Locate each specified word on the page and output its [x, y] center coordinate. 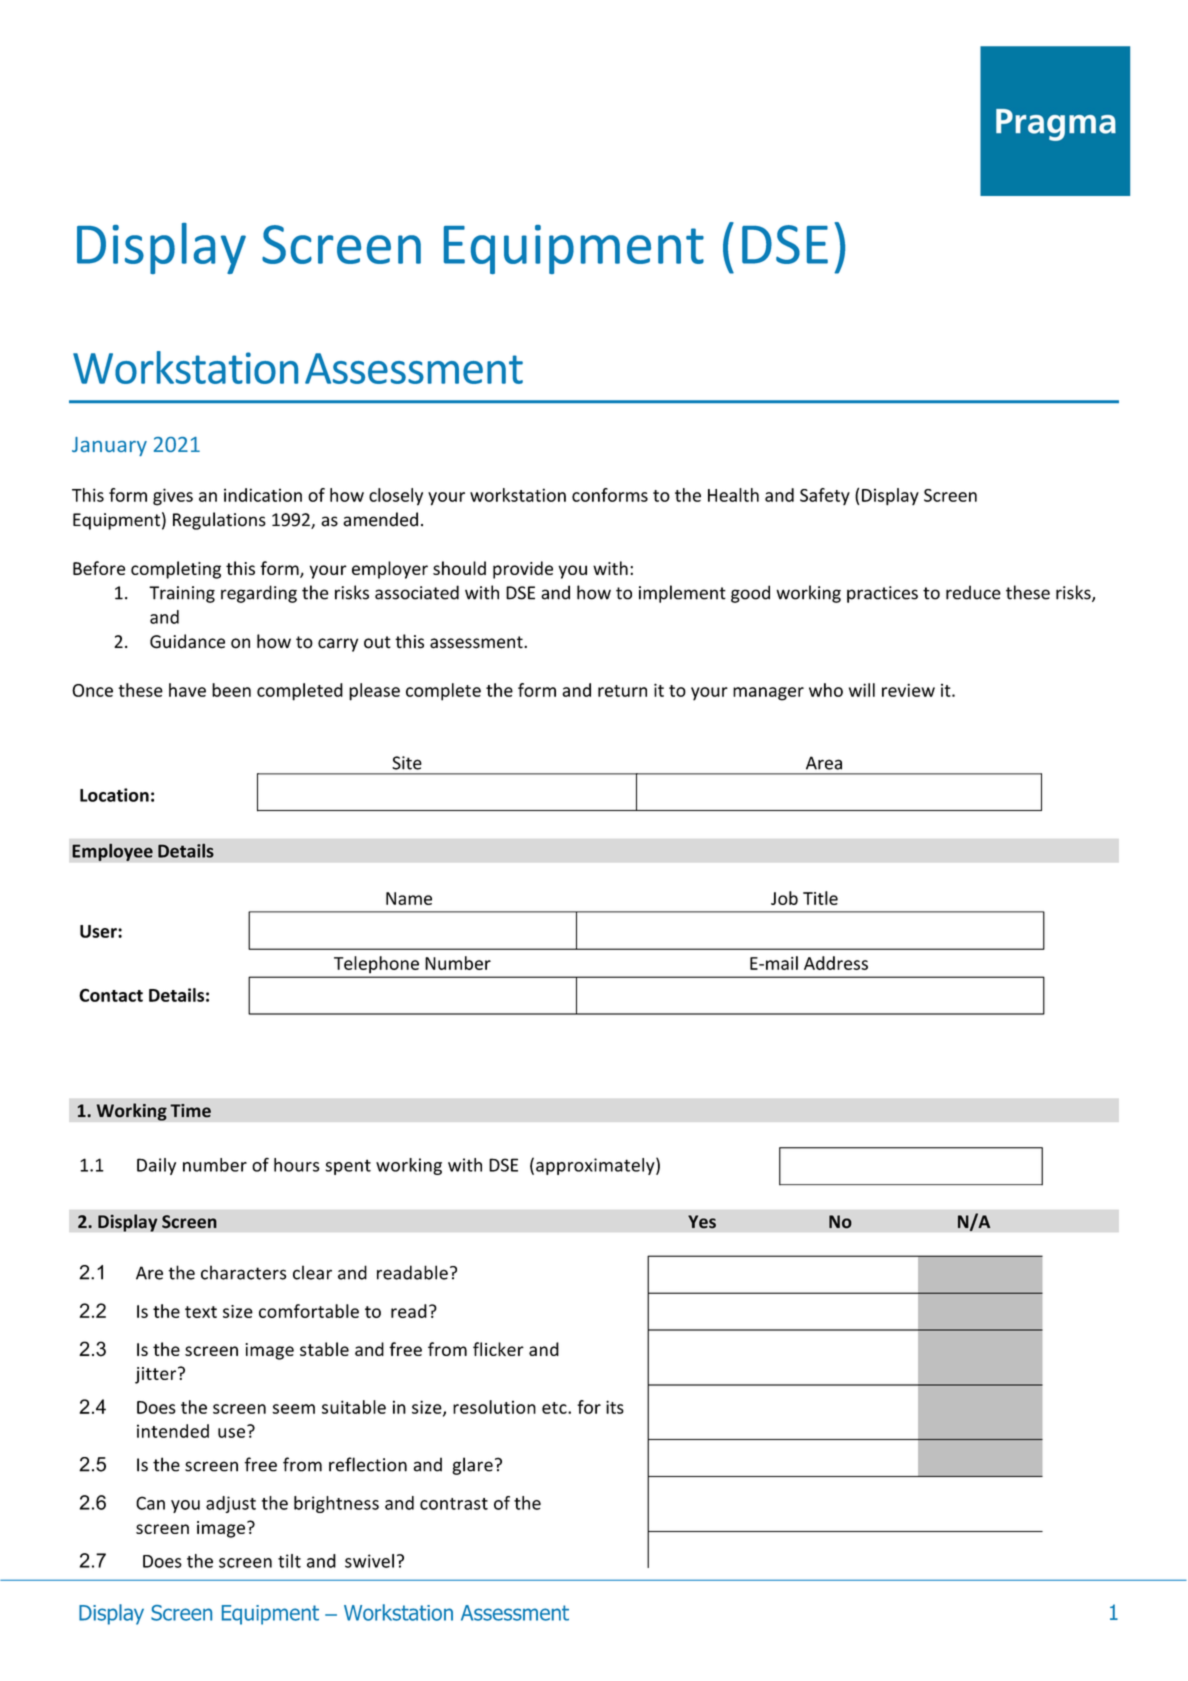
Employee [112, 852]
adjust [231, 1504]
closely [396, 497]
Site [407, 763]
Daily [156, 1166]
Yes [702, 1222]
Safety [825, 496]
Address [836, 963]
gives [173, 497]
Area [824, 763]
